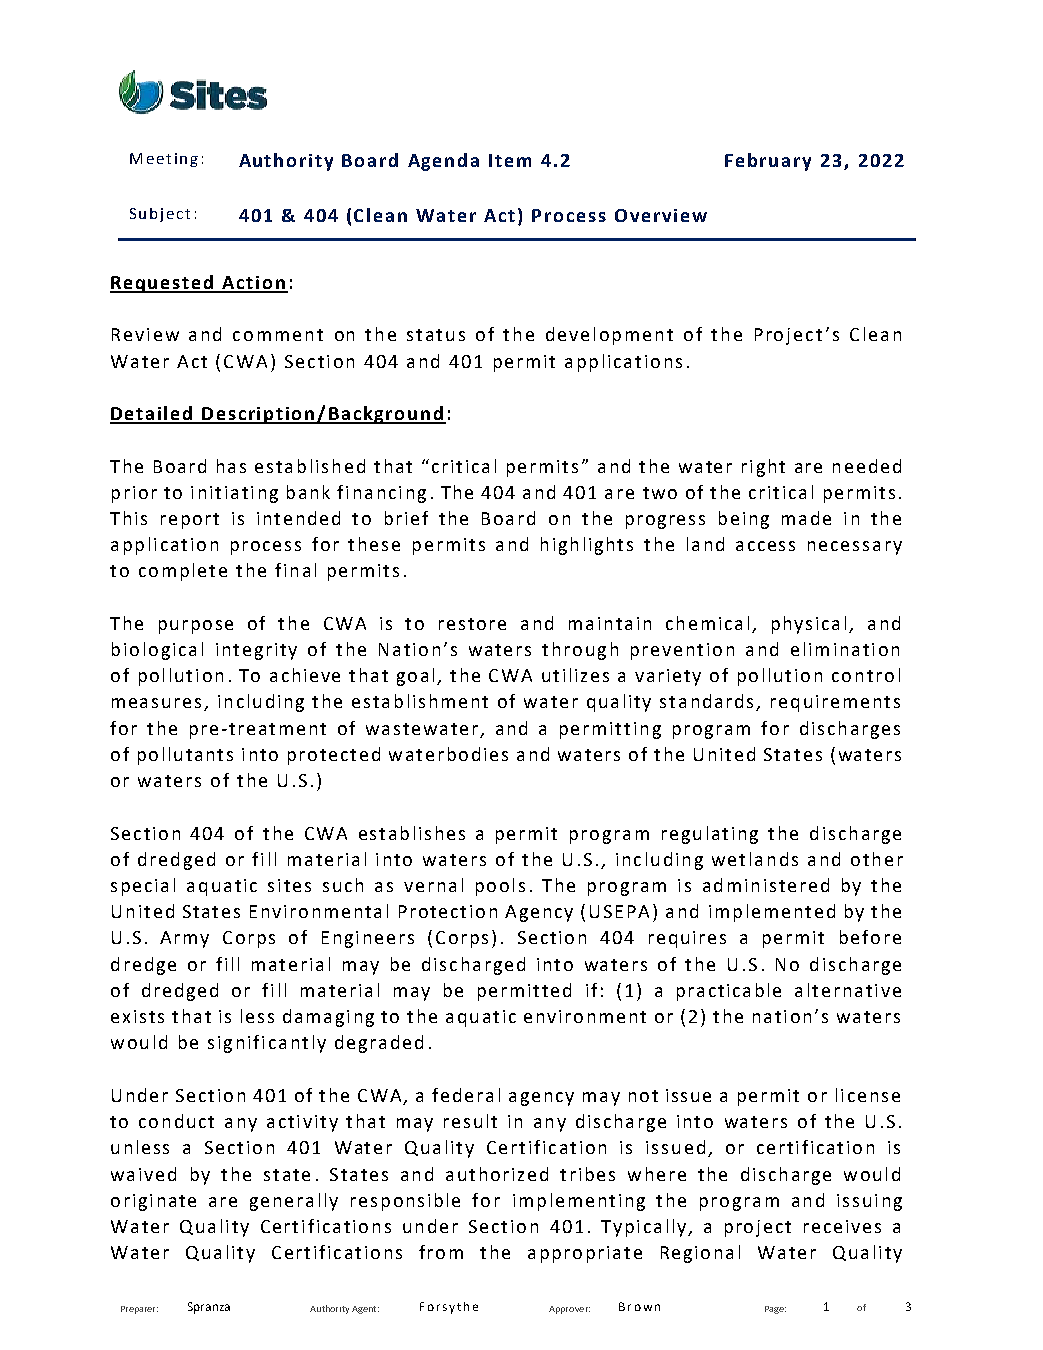  I want to click on brief, so click(406, 518).
